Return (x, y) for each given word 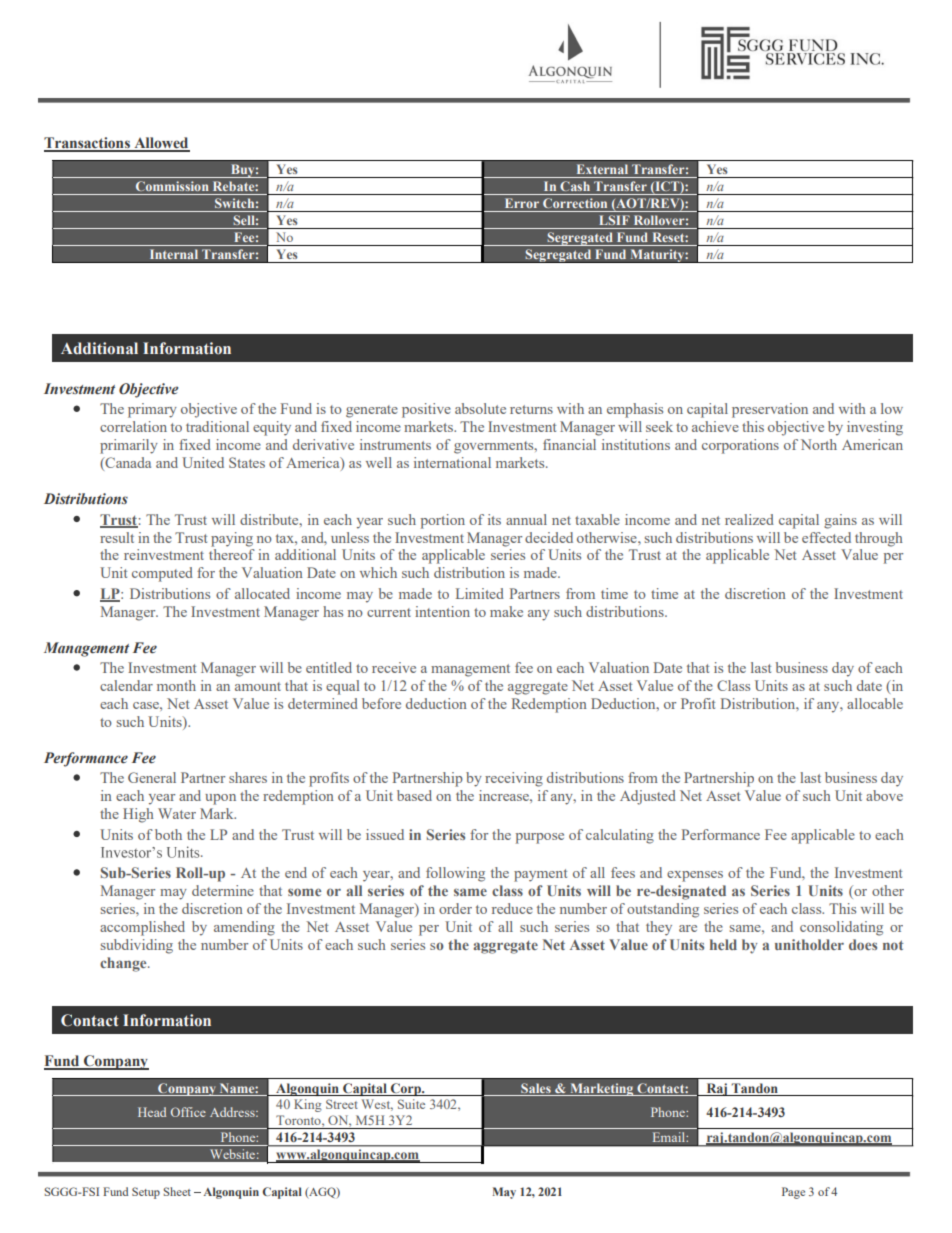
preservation (770, 410)
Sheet (177, 1191)
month (176, 685)
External (602, 169)
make (506, 611)
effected (826, 537)
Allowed (161, 144)
